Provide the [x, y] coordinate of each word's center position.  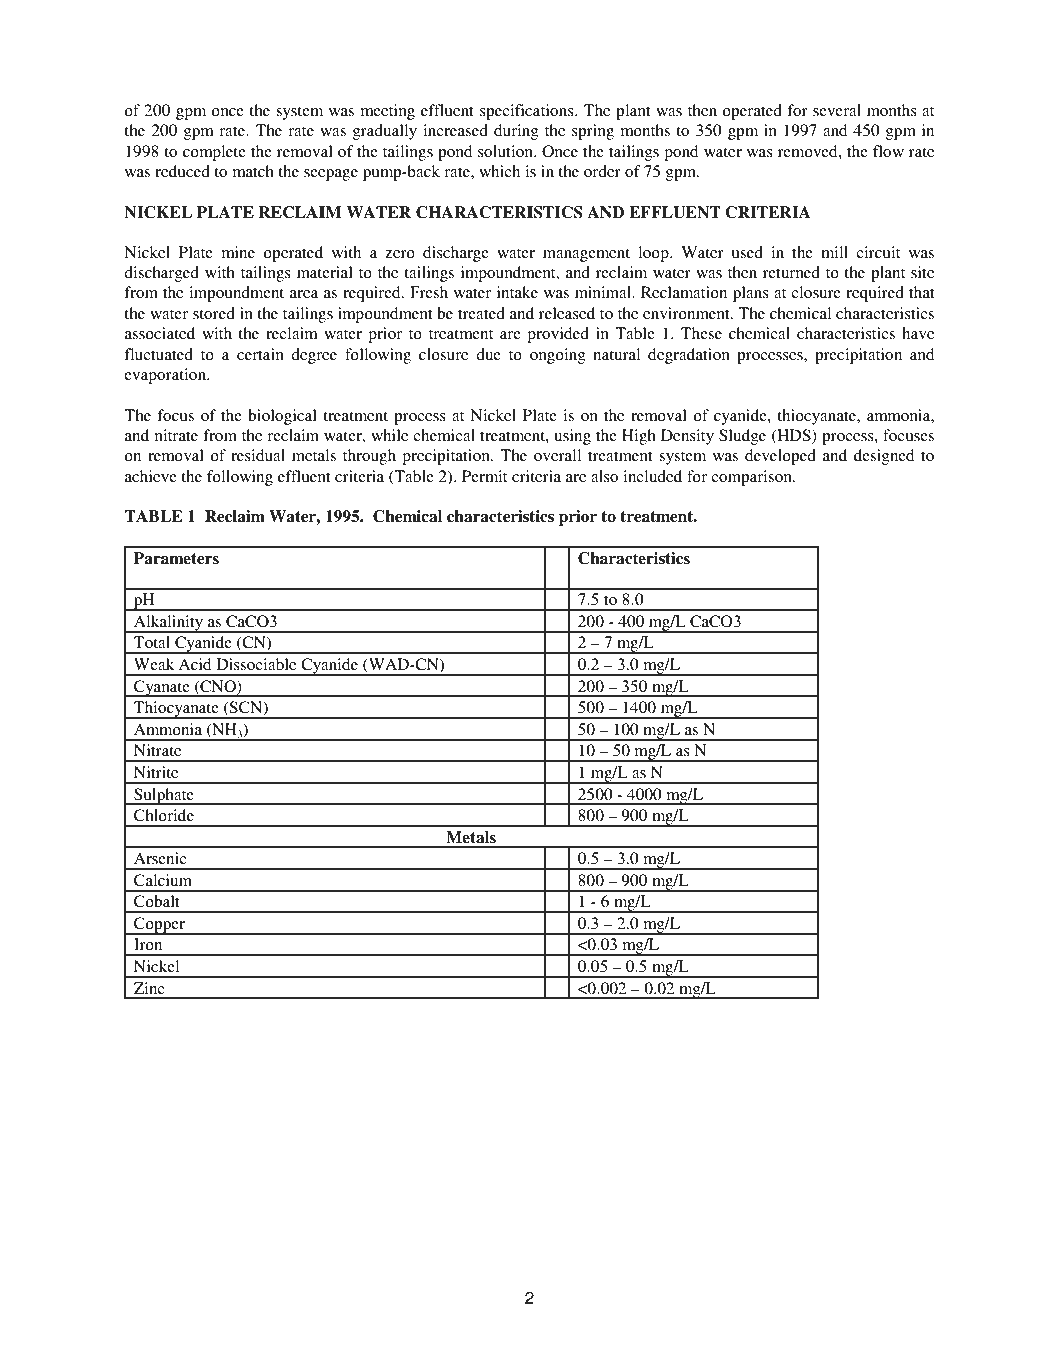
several [837, 110]
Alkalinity [168, 624]
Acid [195, 664]
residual [258, 455]
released [567, 313]
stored [214, 313]
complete [214, 153]
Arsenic [160, 858]
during [516, 132]
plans [751, 294]
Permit [484, 476]
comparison [752, 478]
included [652, 476]
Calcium [163, 880]
